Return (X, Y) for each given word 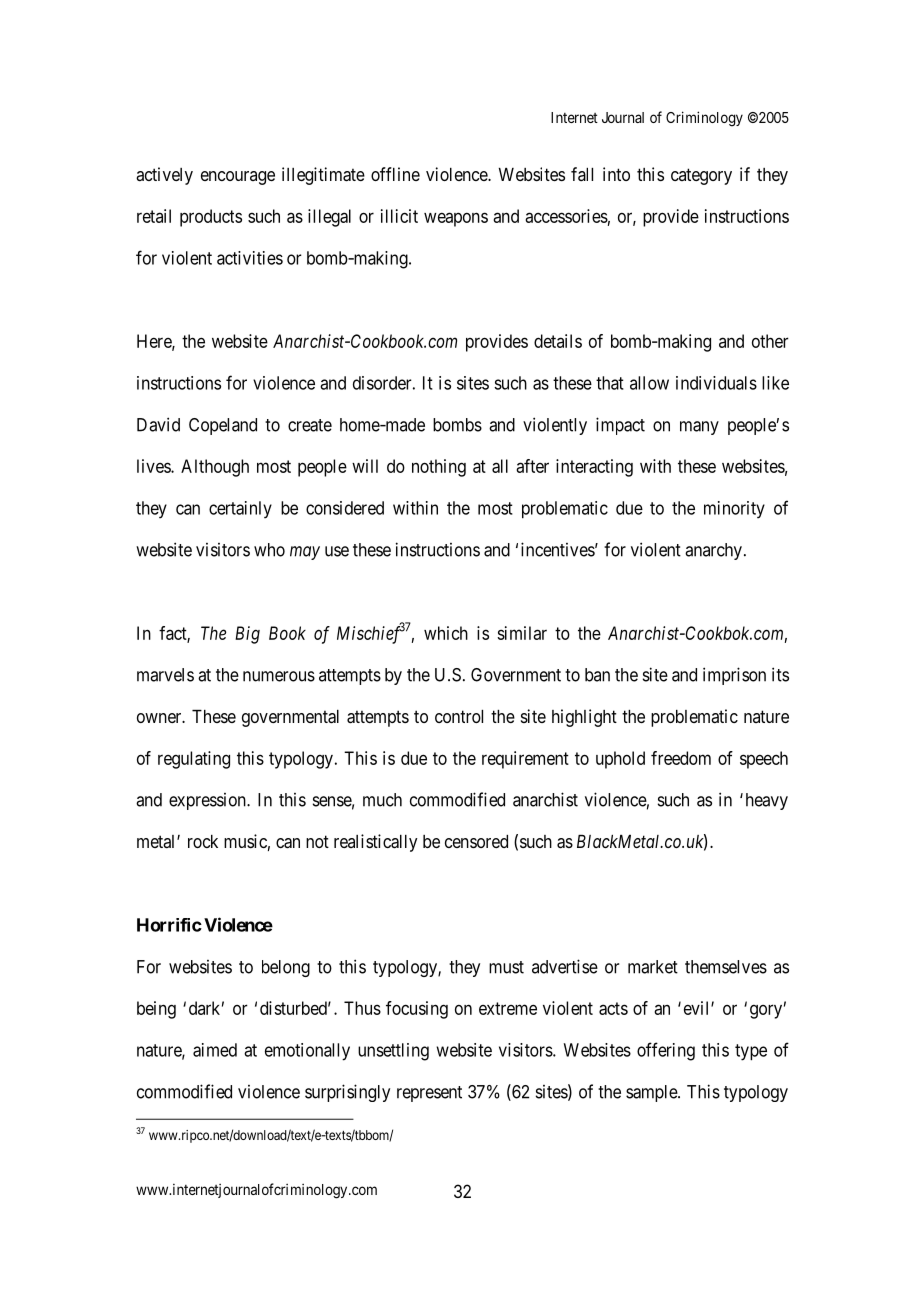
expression (208, 801)
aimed (215, 1050)
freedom (681, 758)
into (616, 174)
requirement (525, 760)
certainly (240, 510)
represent (429, 1094)
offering (666, 1051)
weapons (456, 219)
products (211, 218)
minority (734, 510)
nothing (439, 468)
